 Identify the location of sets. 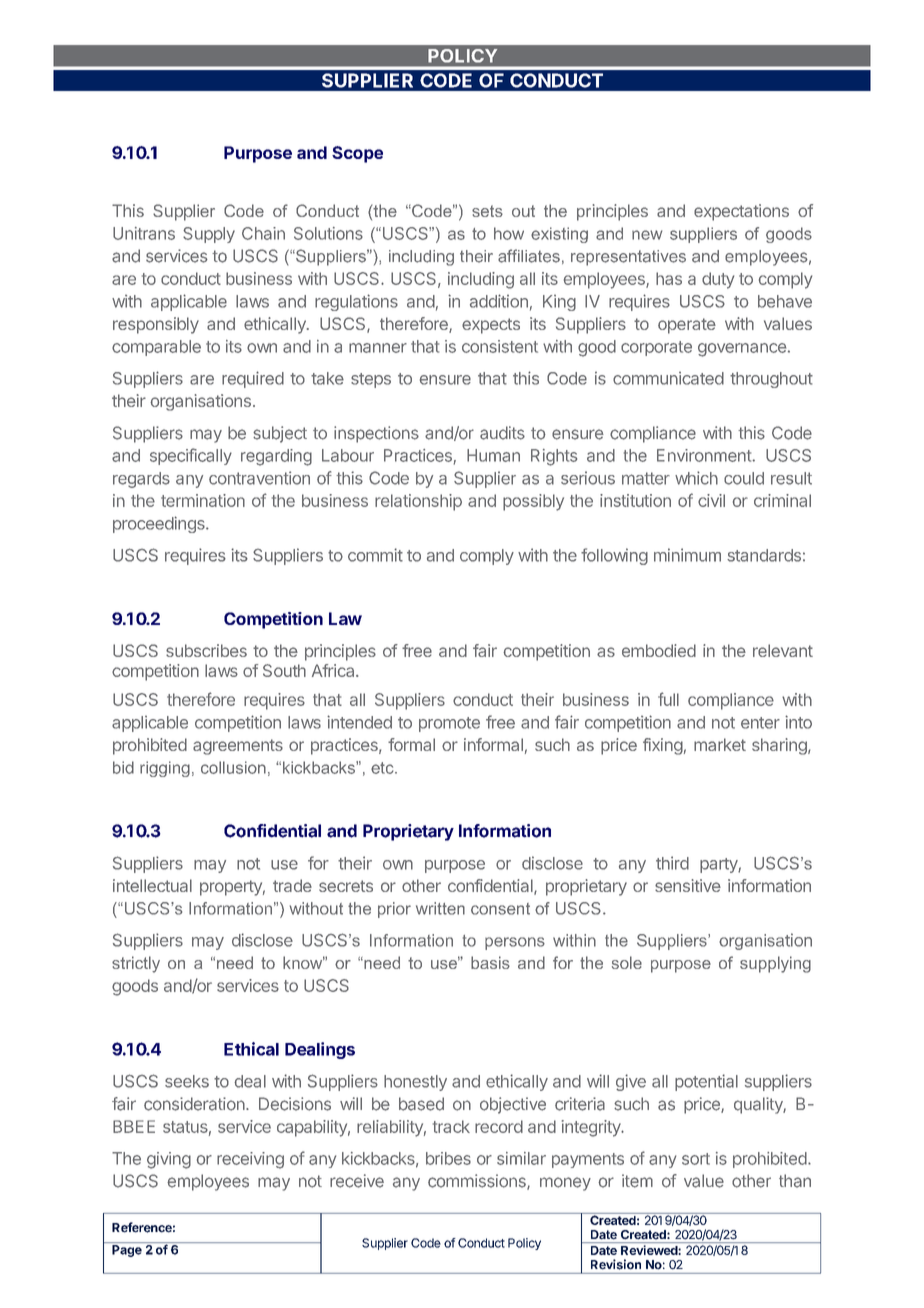
(487, 211).
